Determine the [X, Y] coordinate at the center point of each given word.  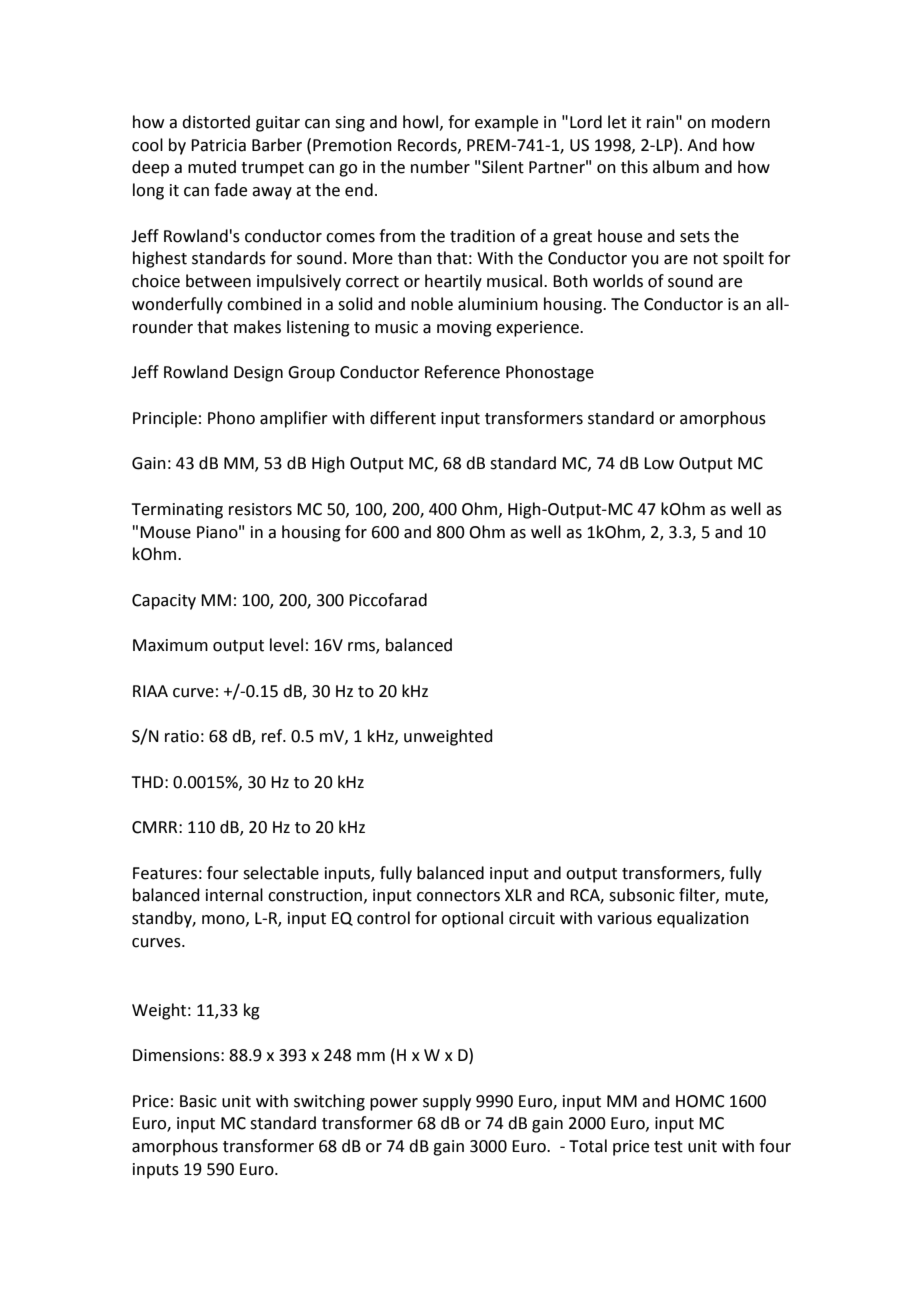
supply [447, 1102]
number [440, 167]
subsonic [642, 895]
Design [258, 374]
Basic [198, 1101]
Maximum [170, 645]
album [676, 167]
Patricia [218, 145]
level [286, 645]
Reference [462, 372]
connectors [458, 896]
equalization [703, 919]
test [668, 1147]
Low [659, 463]
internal [234, 895]
